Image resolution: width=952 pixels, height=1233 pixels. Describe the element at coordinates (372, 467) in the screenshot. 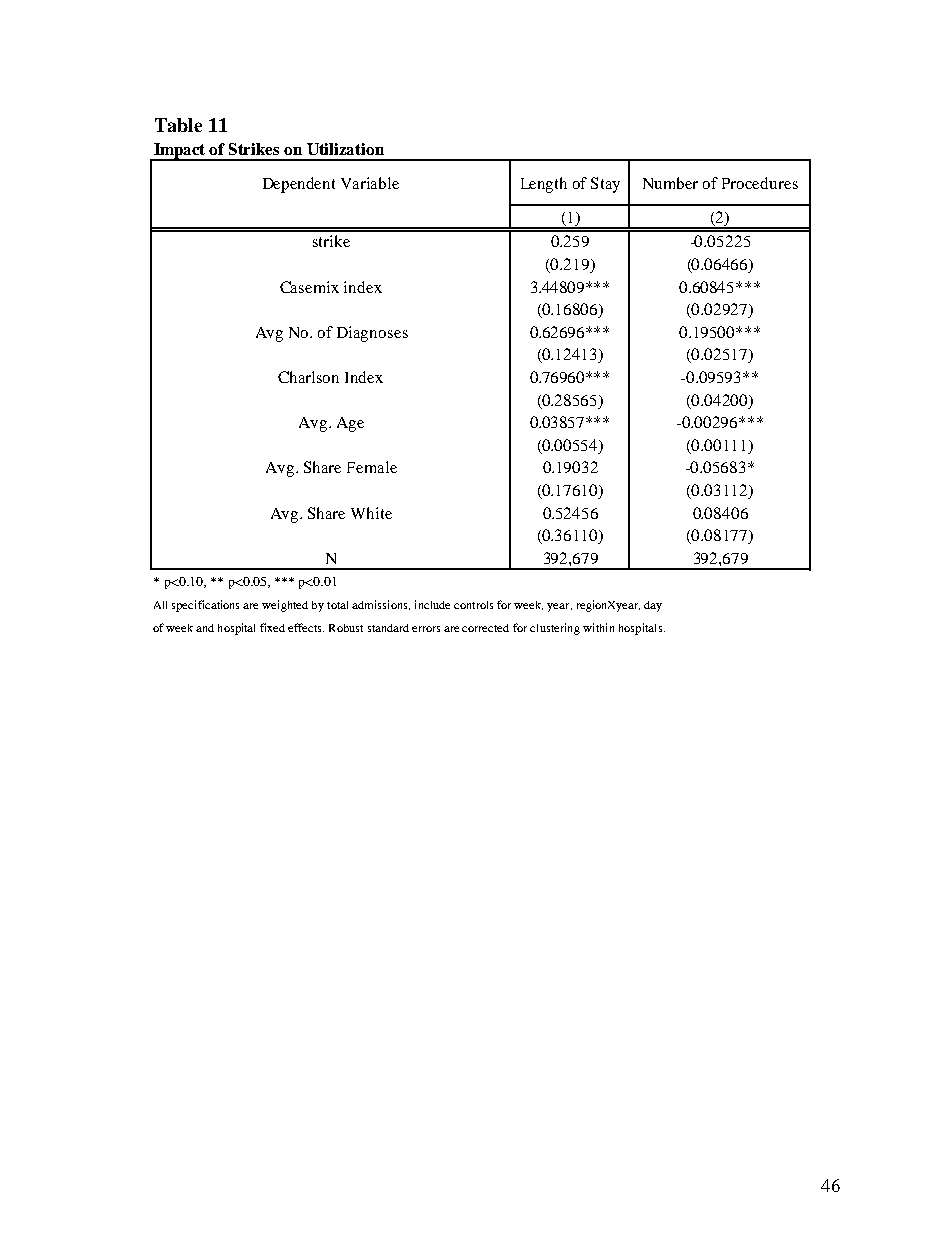

I see `Female` at that location.
